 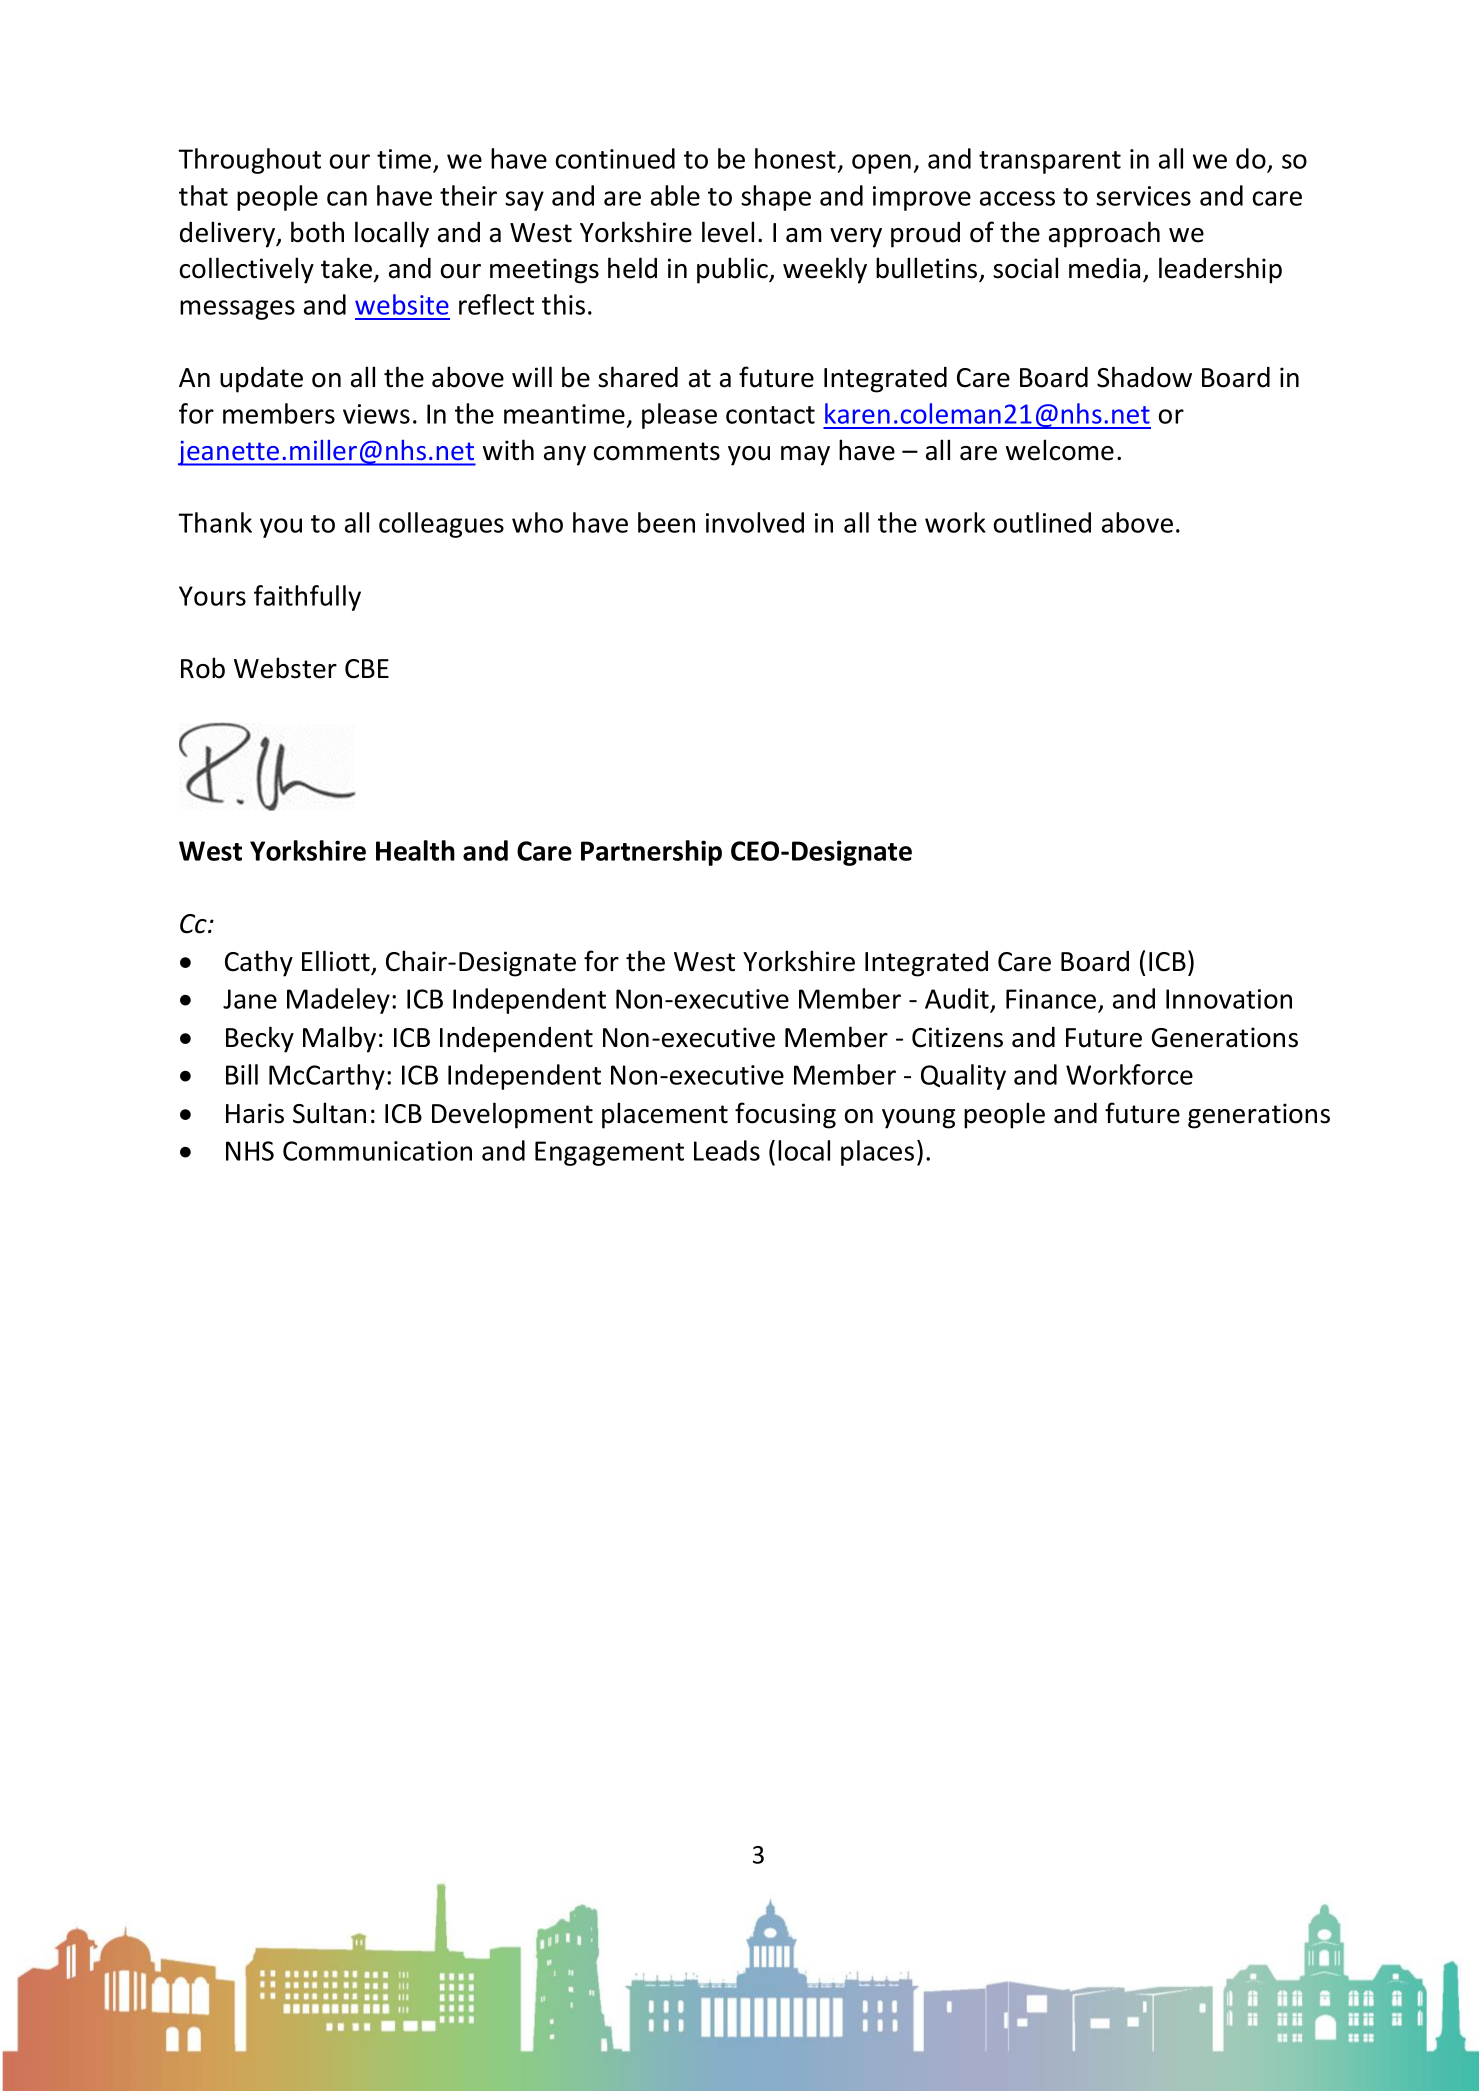 What do you see at coordinates (347, 198) in the screenshot?
I see `can` at bounding box center [347, 198].
